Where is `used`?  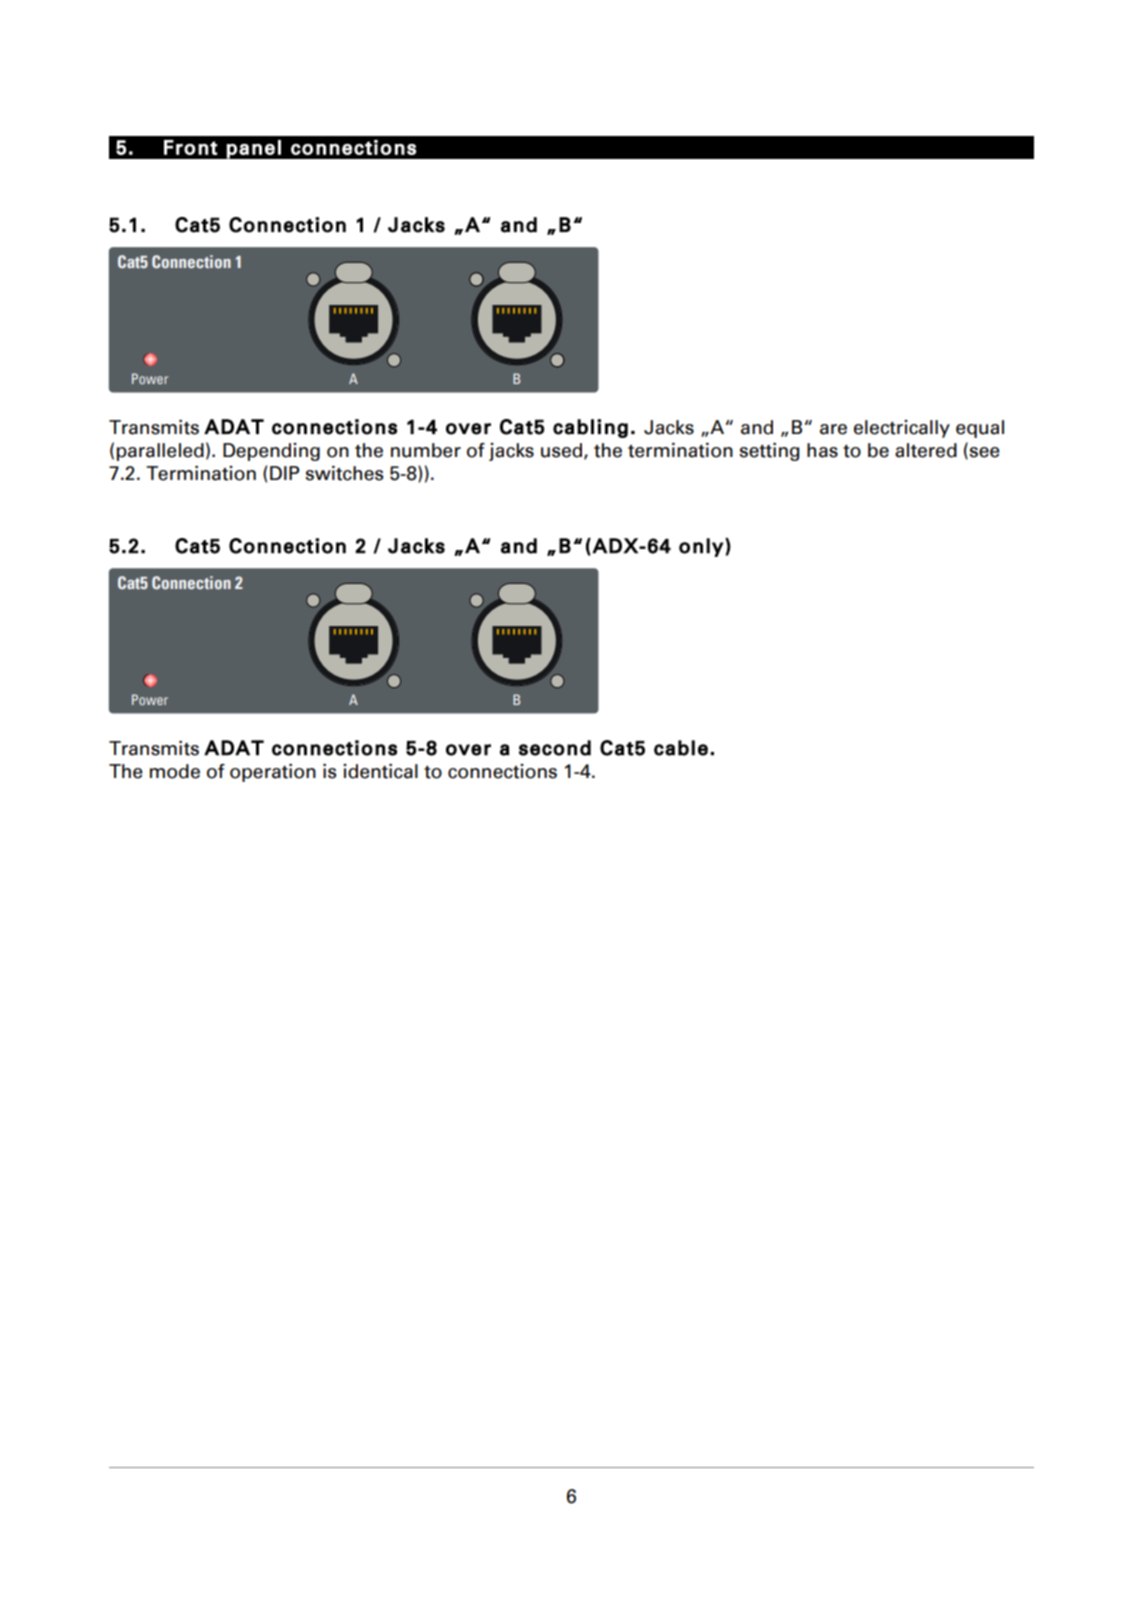 used is located at coordinates (563, 451).
